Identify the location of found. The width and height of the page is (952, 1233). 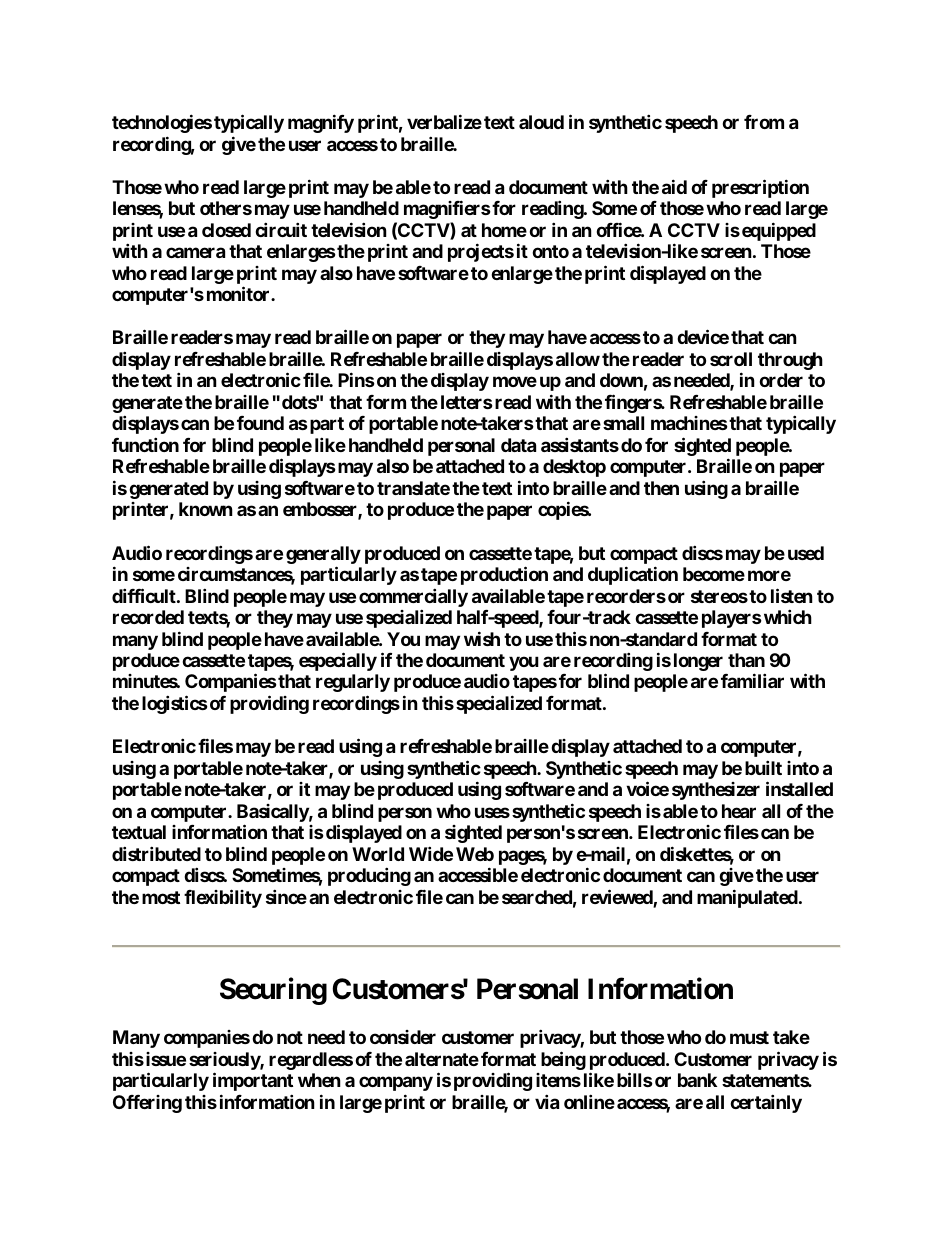
(260, 423).
